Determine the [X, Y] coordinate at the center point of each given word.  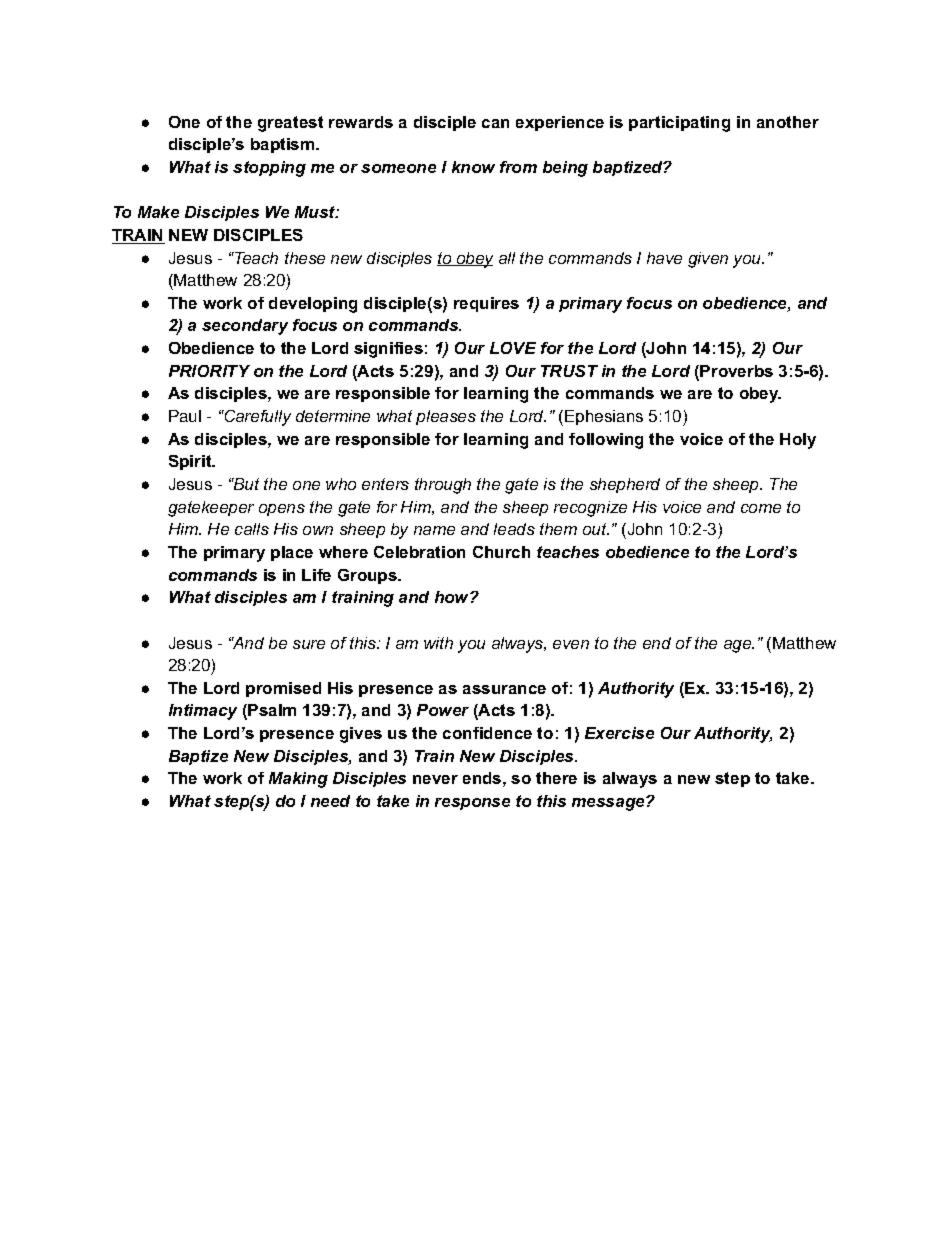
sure [309, 644]
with [438, 643]
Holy [798, 441]
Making [298, 780]
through [443, 486]
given [708, 260]
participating [679, 124]
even [571, 644]
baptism [284, 145]
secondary [245, 327]
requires [486, 304]
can [495, 123]
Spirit [191, 462]
